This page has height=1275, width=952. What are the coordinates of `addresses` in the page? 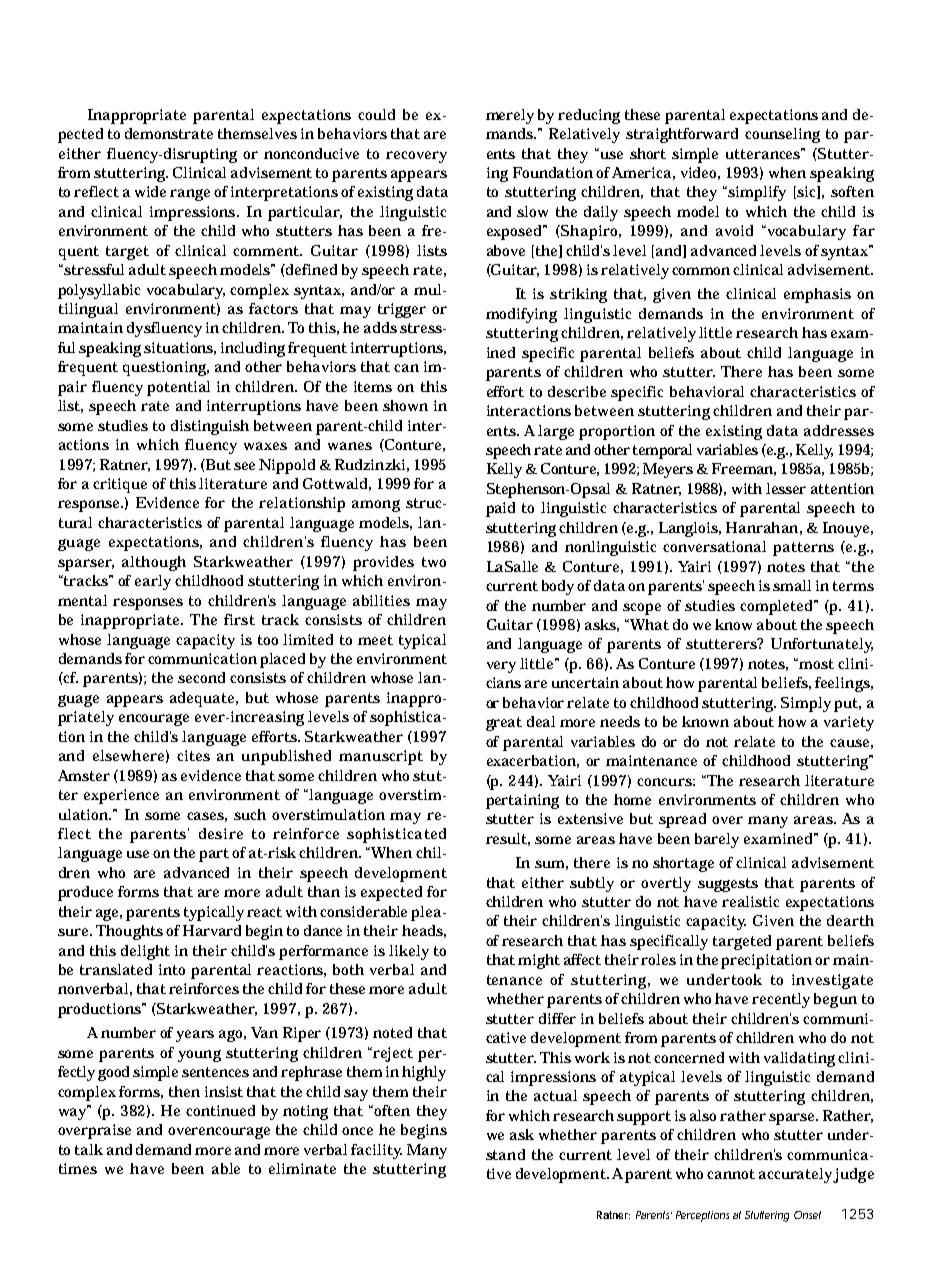 It's located at (839, 430).
